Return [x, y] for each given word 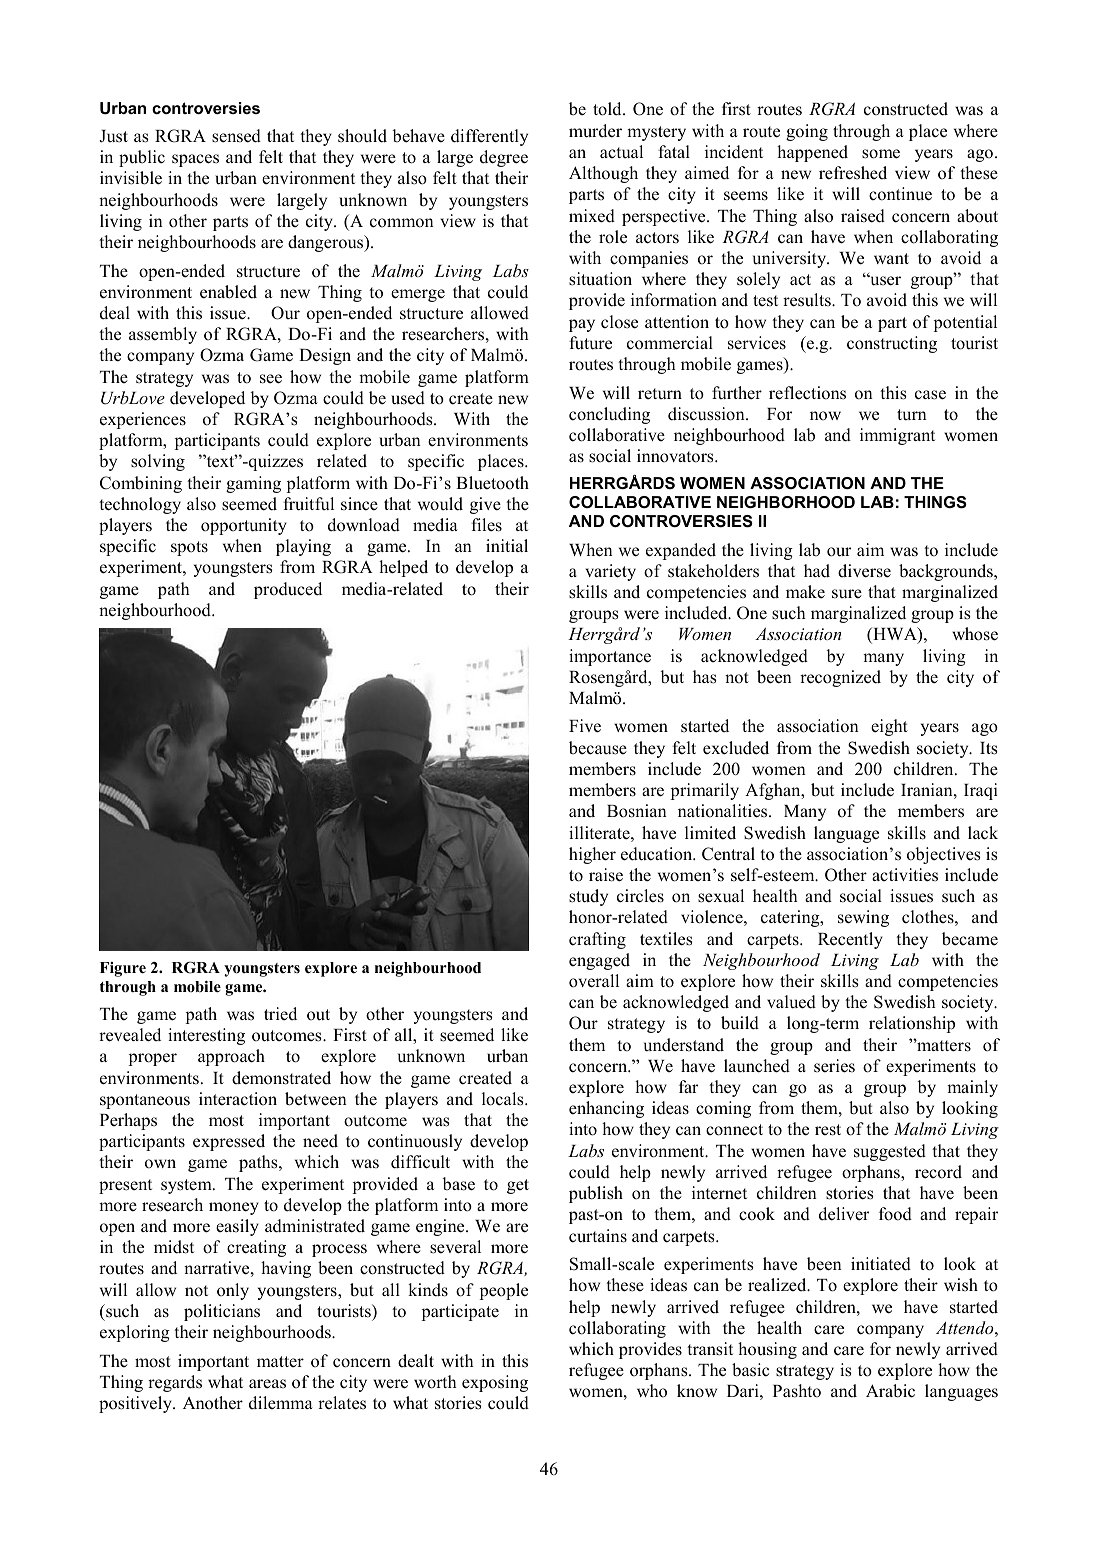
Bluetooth [492, 483]
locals [504, 1099]
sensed [236, 136]
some [881, 154]
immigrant [897, 436]
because [598, 748]
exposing [495, 1383]
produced [288, 590]
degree [504, 158]
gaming [253, 484]
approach [231, 1057]
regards [175, 1383]
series [834, 1066]
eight [889, 727]
